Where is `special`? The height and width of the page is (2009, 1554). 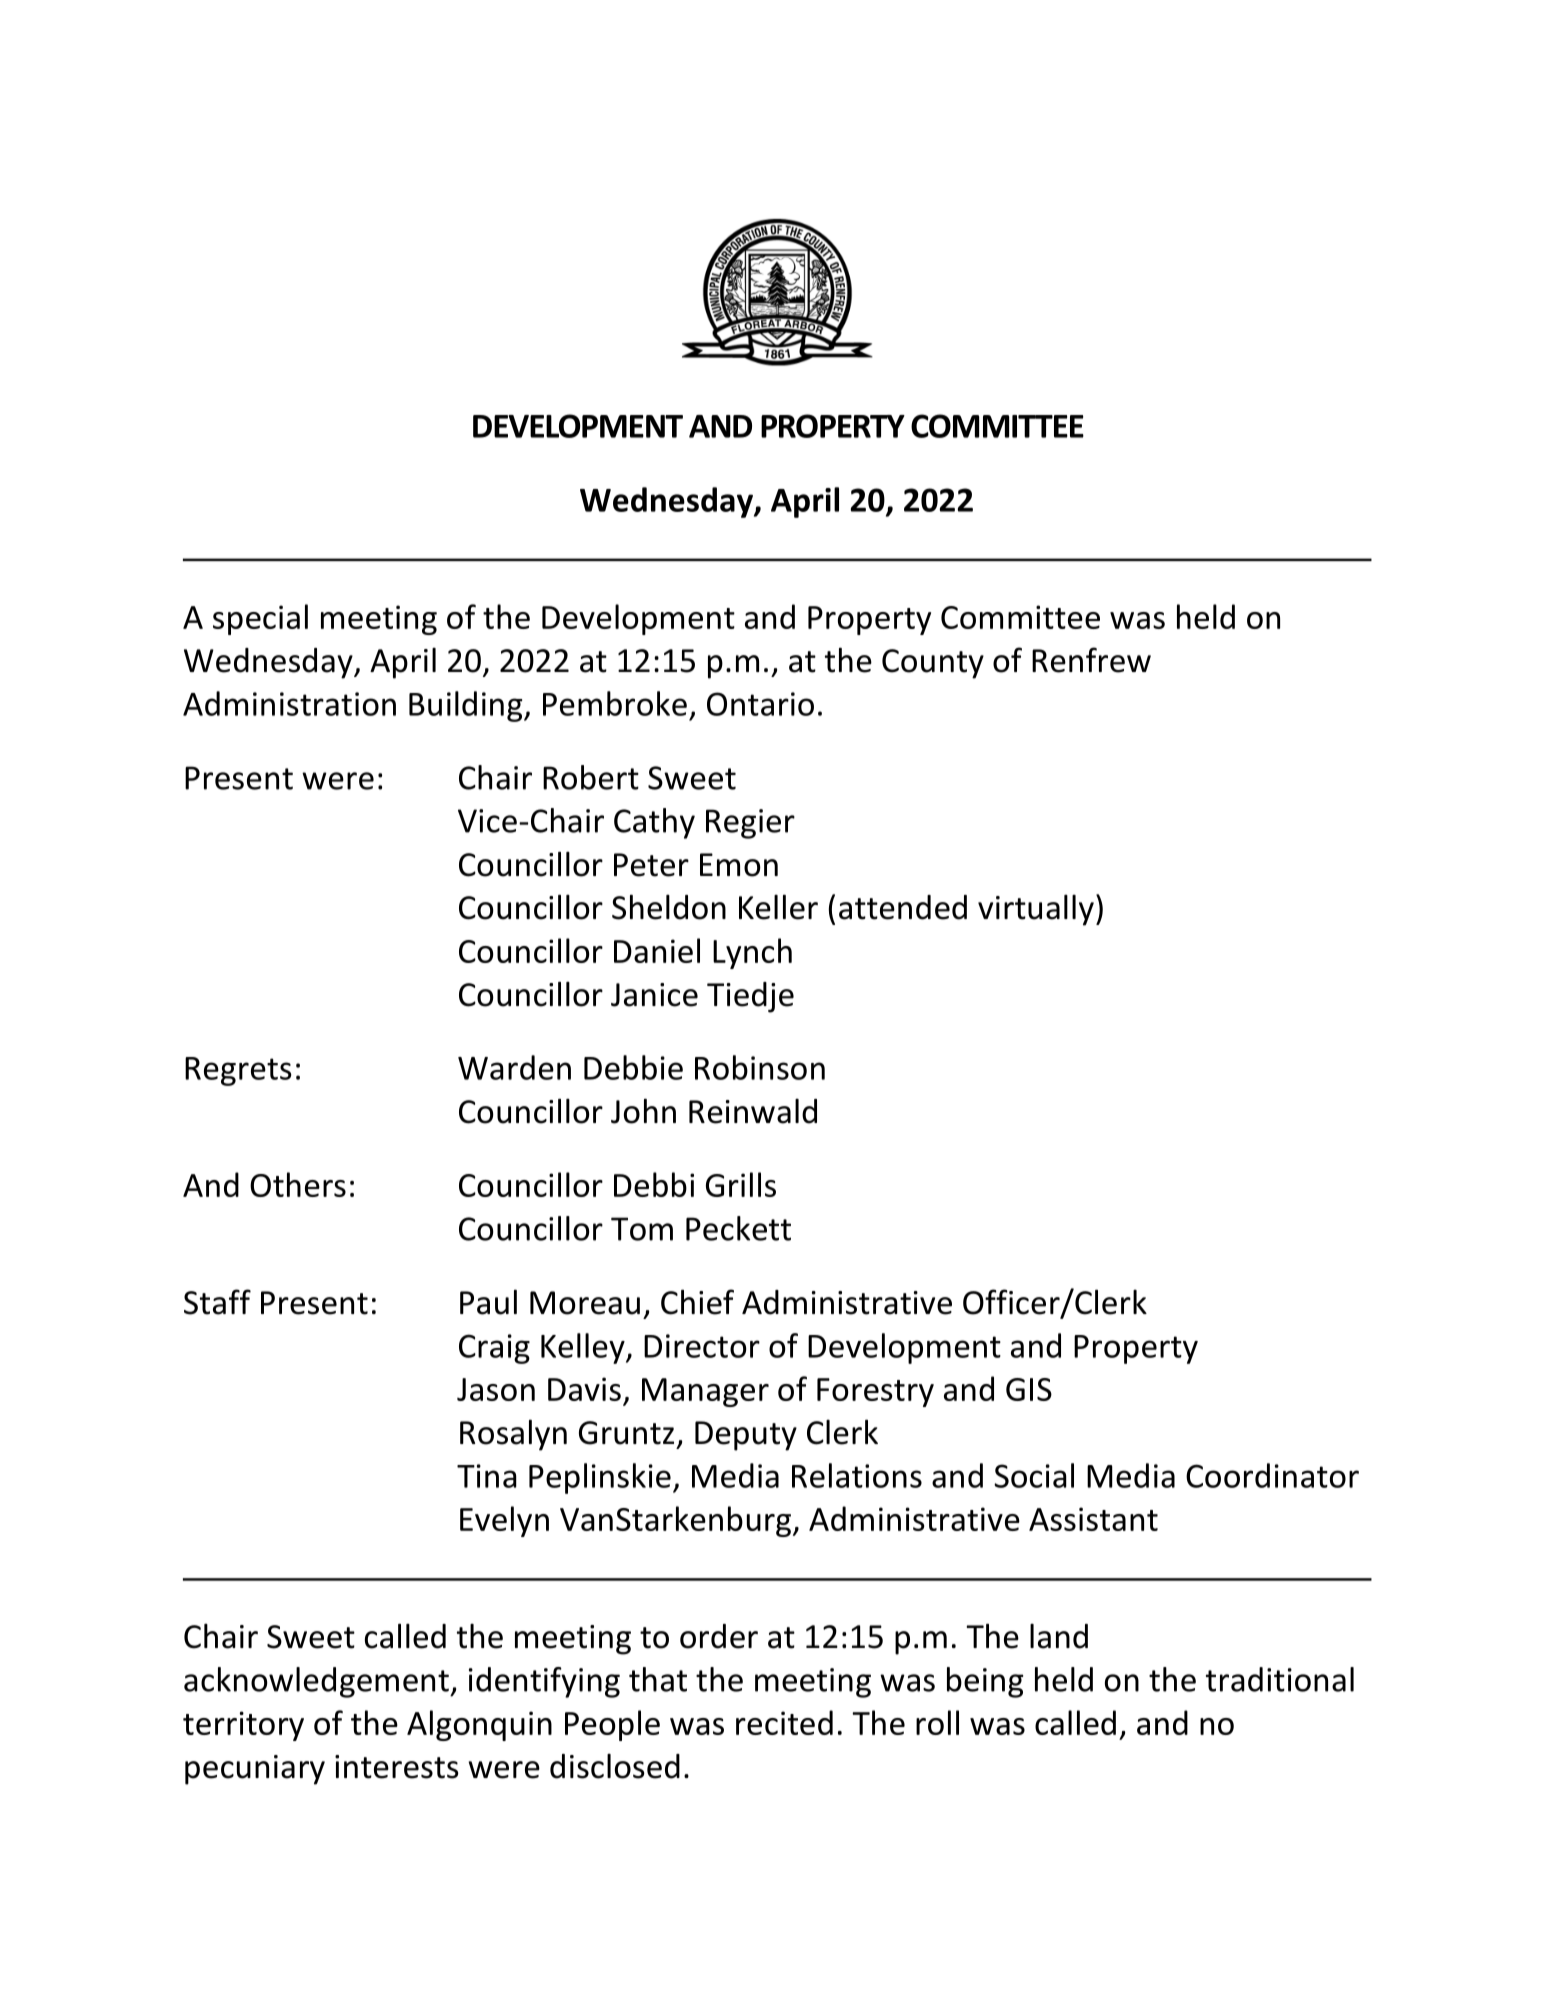 special is located at coordinates (260, 619).
